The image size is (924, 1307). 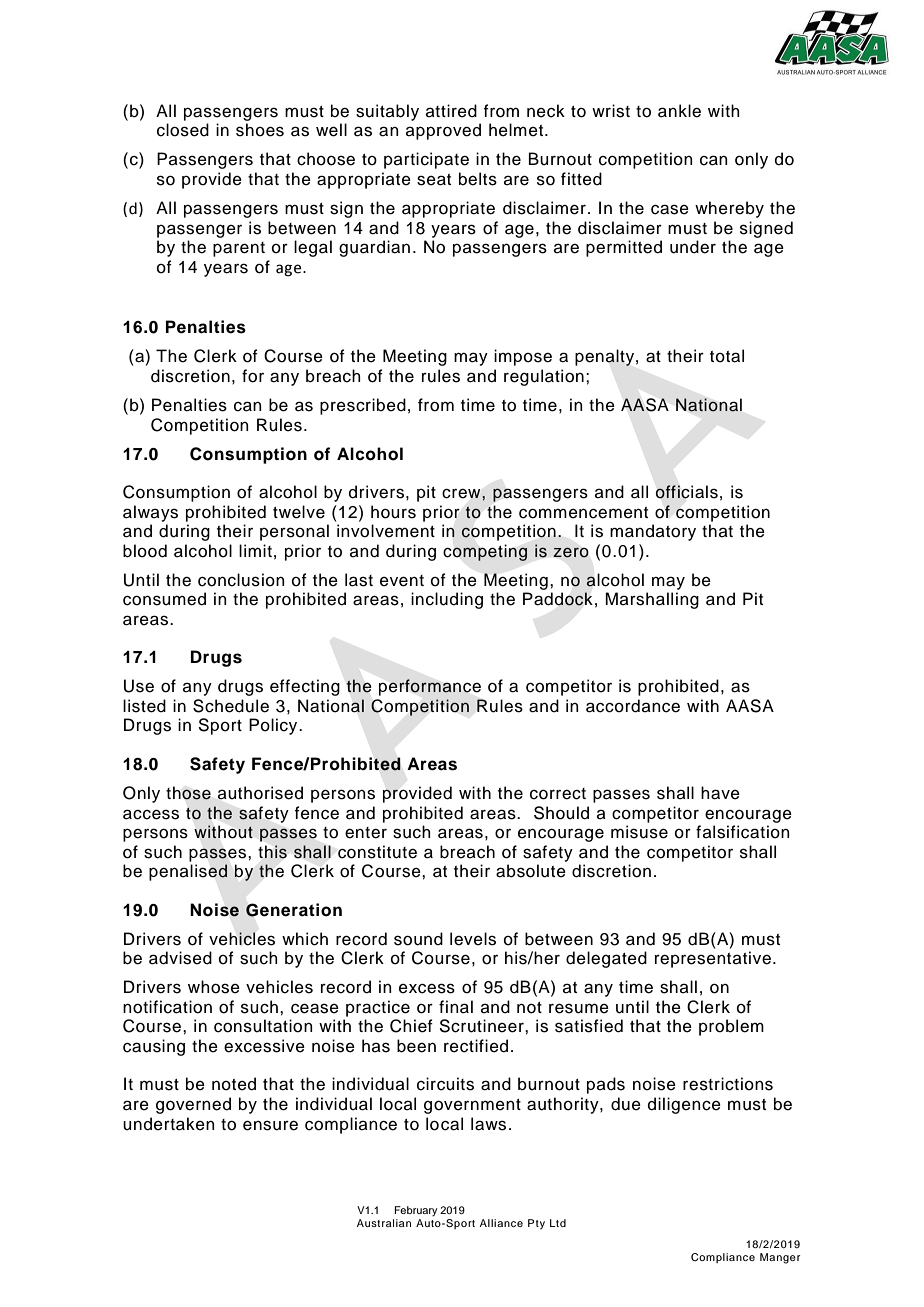 What do you see at coordinates (255, 550) in the screenshot?
I see `limit` at bounding box center [255, 550].
